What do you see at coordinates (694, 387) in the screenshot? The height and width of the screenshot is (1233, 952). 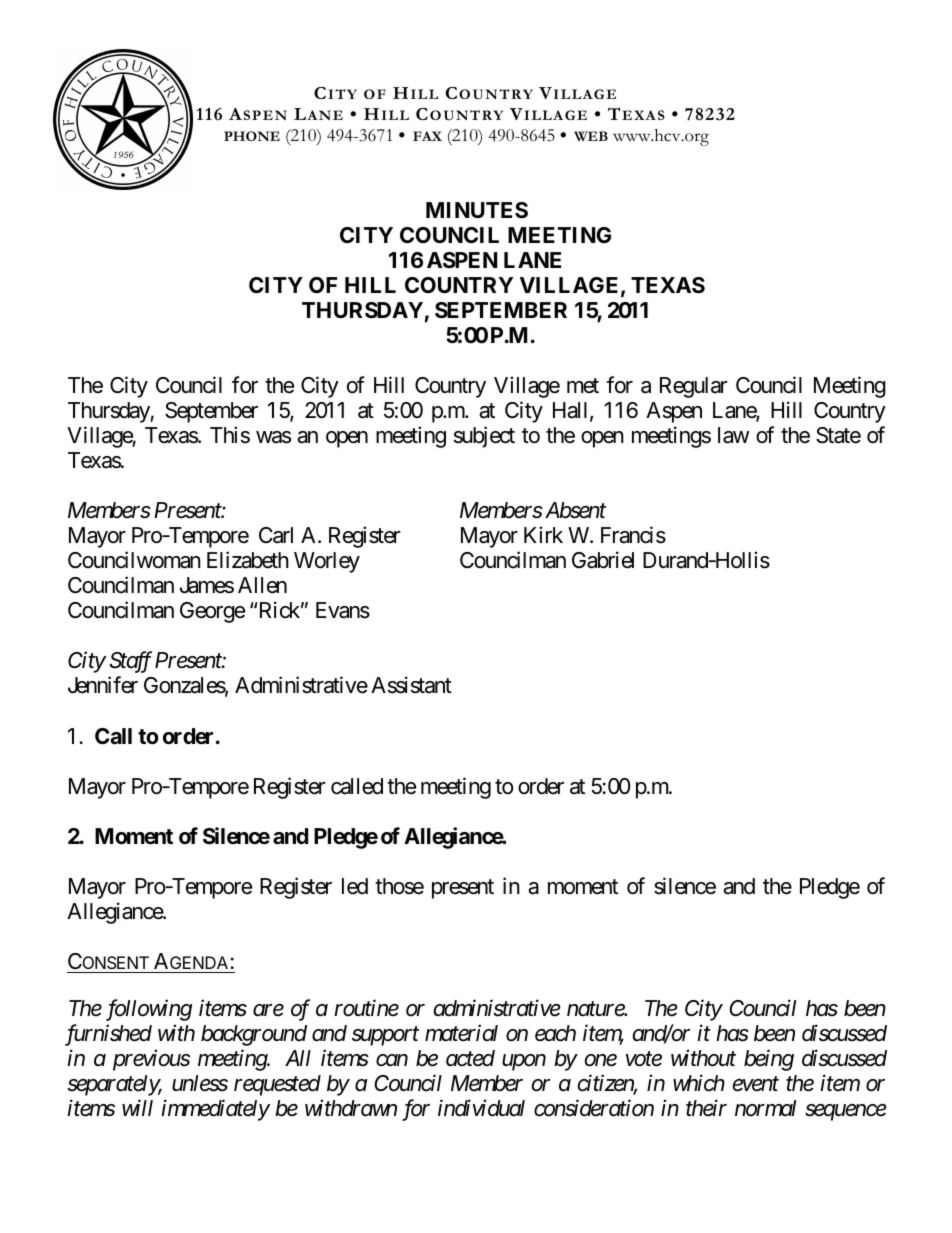 I see `Regular` at bounding box center [694, 387].
